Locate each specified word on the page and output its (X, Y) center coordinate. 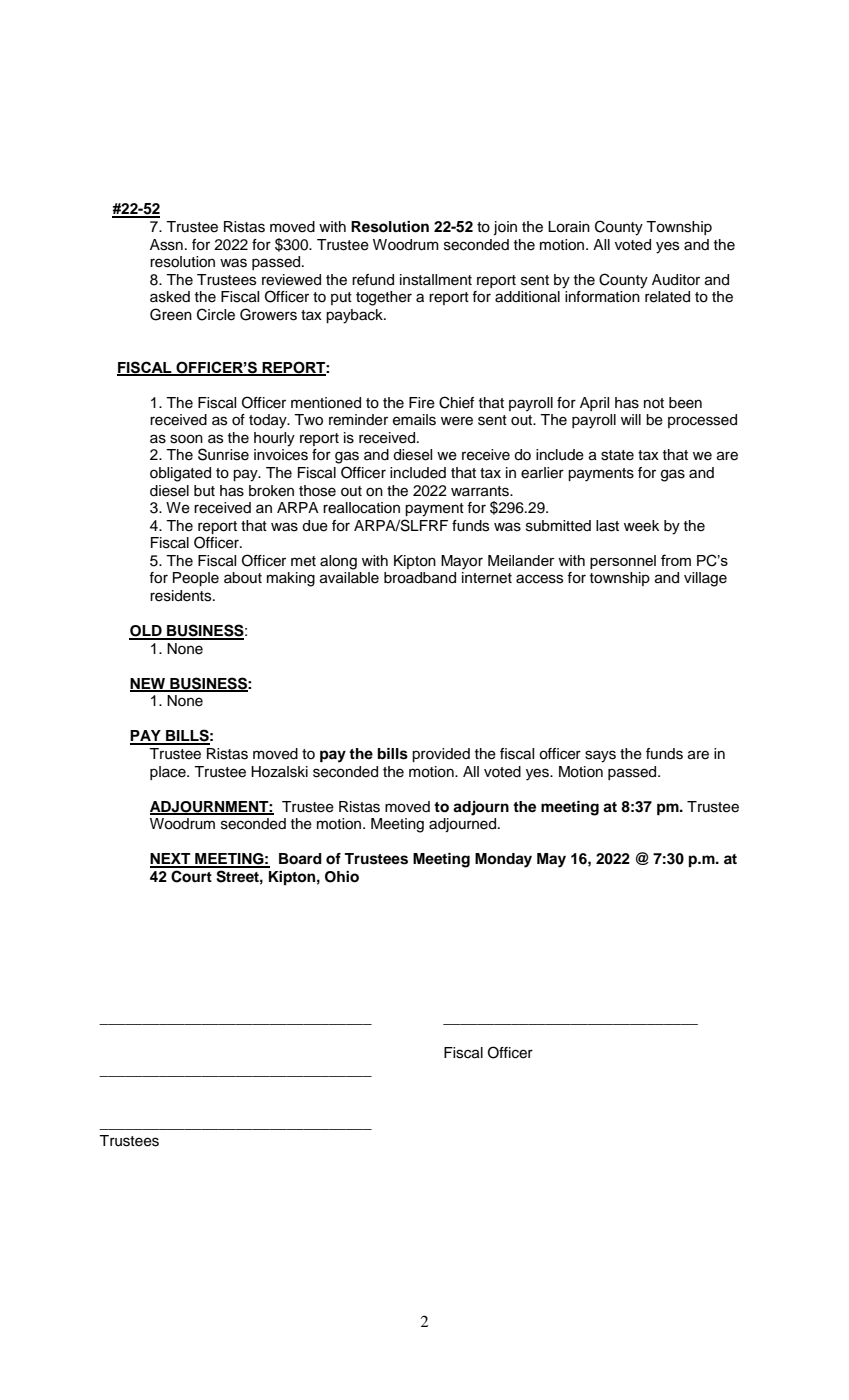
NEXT (171, 860)
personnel (623, 562)
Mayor (462, 562)
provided (441, 755)
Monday (503, 860)
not (654, 403)
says (600, 756)
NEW (149, 684)
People (196, 579)
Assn (166, 245)
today (269, 421)
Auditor (676, 280)
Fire (422, 403)
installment (436, 280)
